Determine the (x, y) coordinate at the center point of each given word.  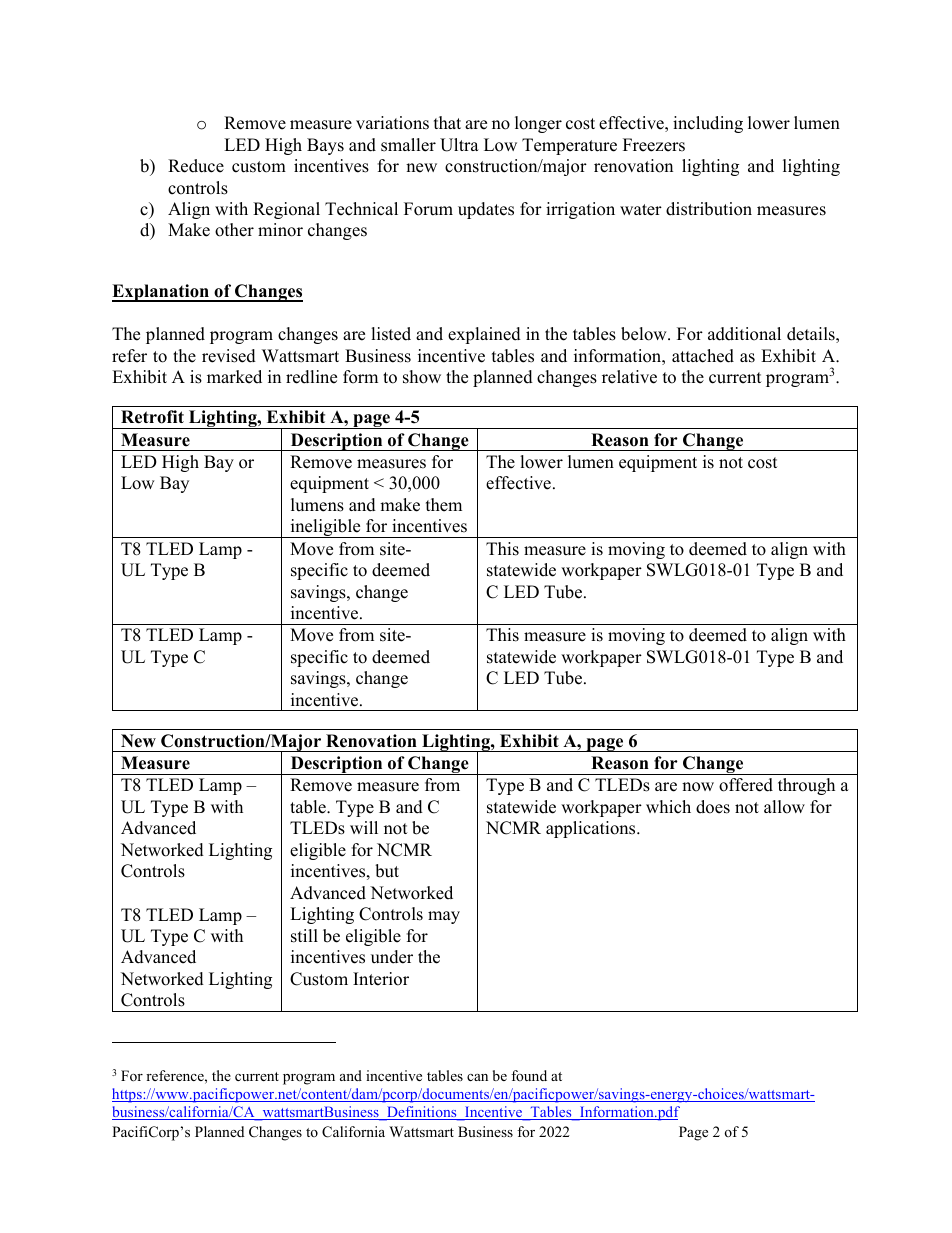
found (529, 1075)
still (304, 936)
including (708, 124)
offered (746, 785)
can (477, 1077)
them (444, 505)
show (422, 377)
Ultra (459, 145)
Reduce (196, 166)
